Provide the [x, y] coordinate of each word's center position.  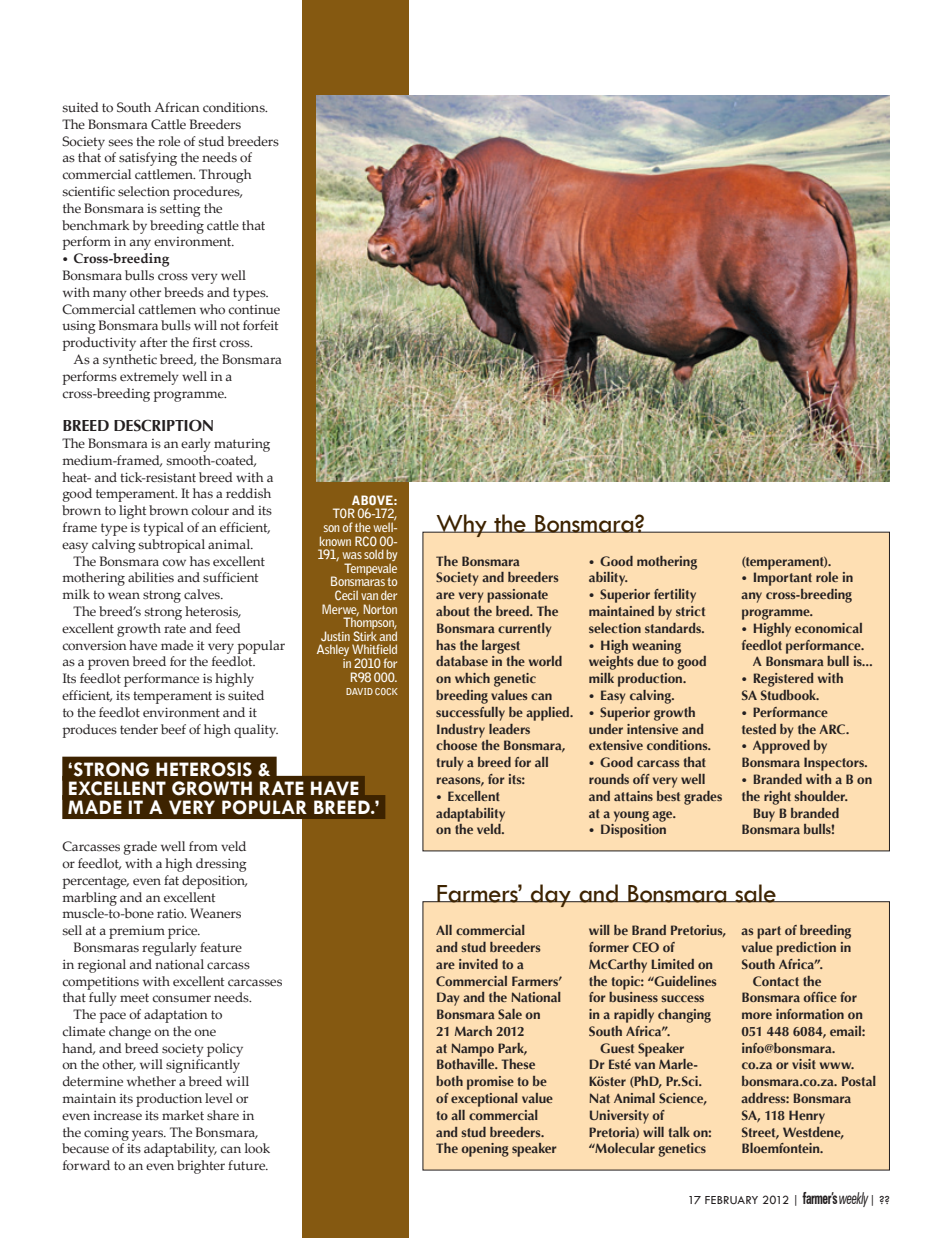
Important [783, 579]
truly [449, 764]
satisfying [148, 159]
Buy [764, 815]
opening [485, 1150]
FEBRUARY [731, 1200]
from [203, 846]
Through [225, 176]
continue [254, 309]
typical [163, 529]
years [149, 1135]
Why [461, 525]
